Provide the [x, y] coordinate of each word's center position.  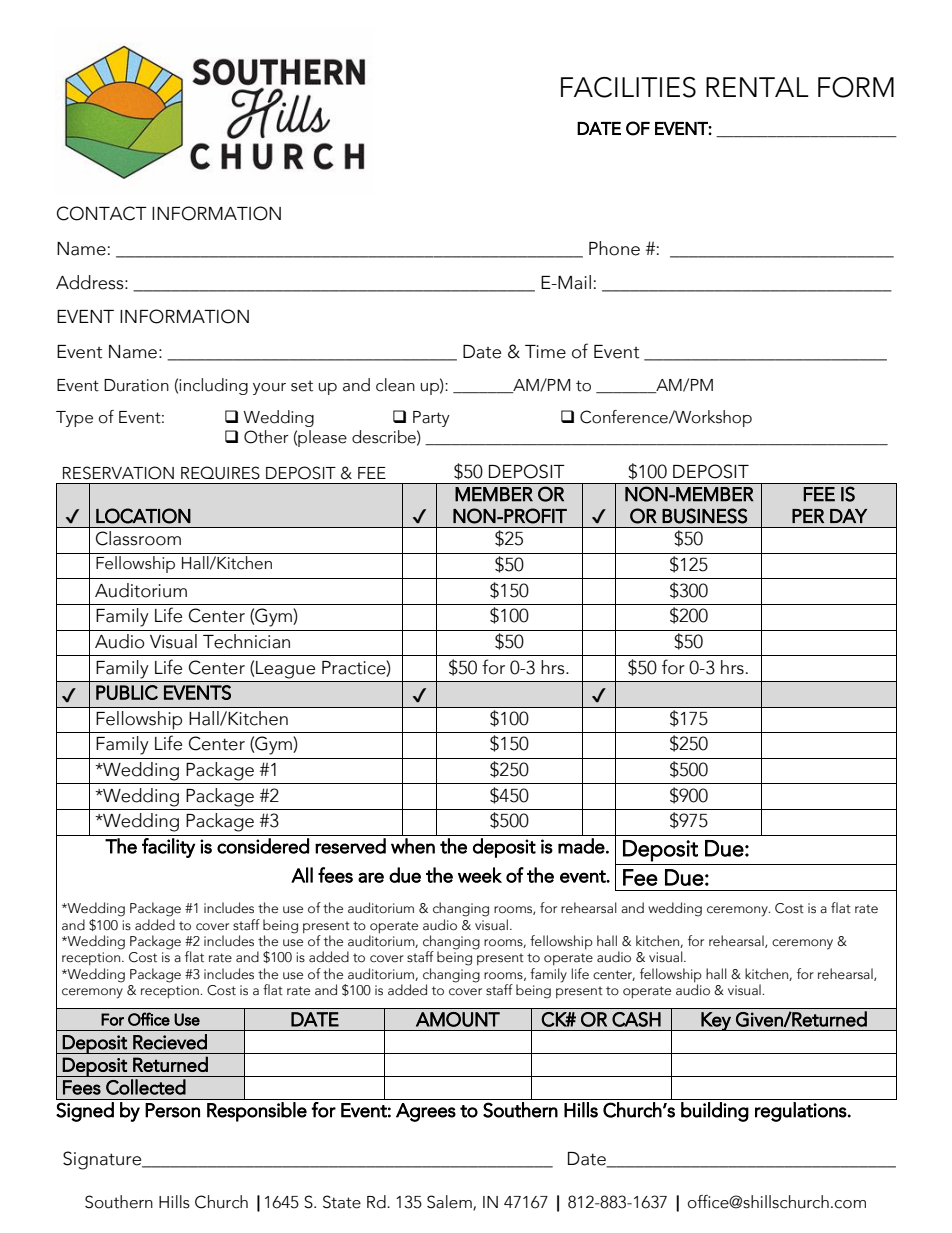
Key [716, 1021]
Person [172, 1110]
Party [431, 419]
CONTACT [102, 213]
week [480, 875]
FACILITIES [628, 87]
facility [168, 848]
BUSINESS [704, 516]
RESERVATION [118, 473]
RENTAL [757, 87]
